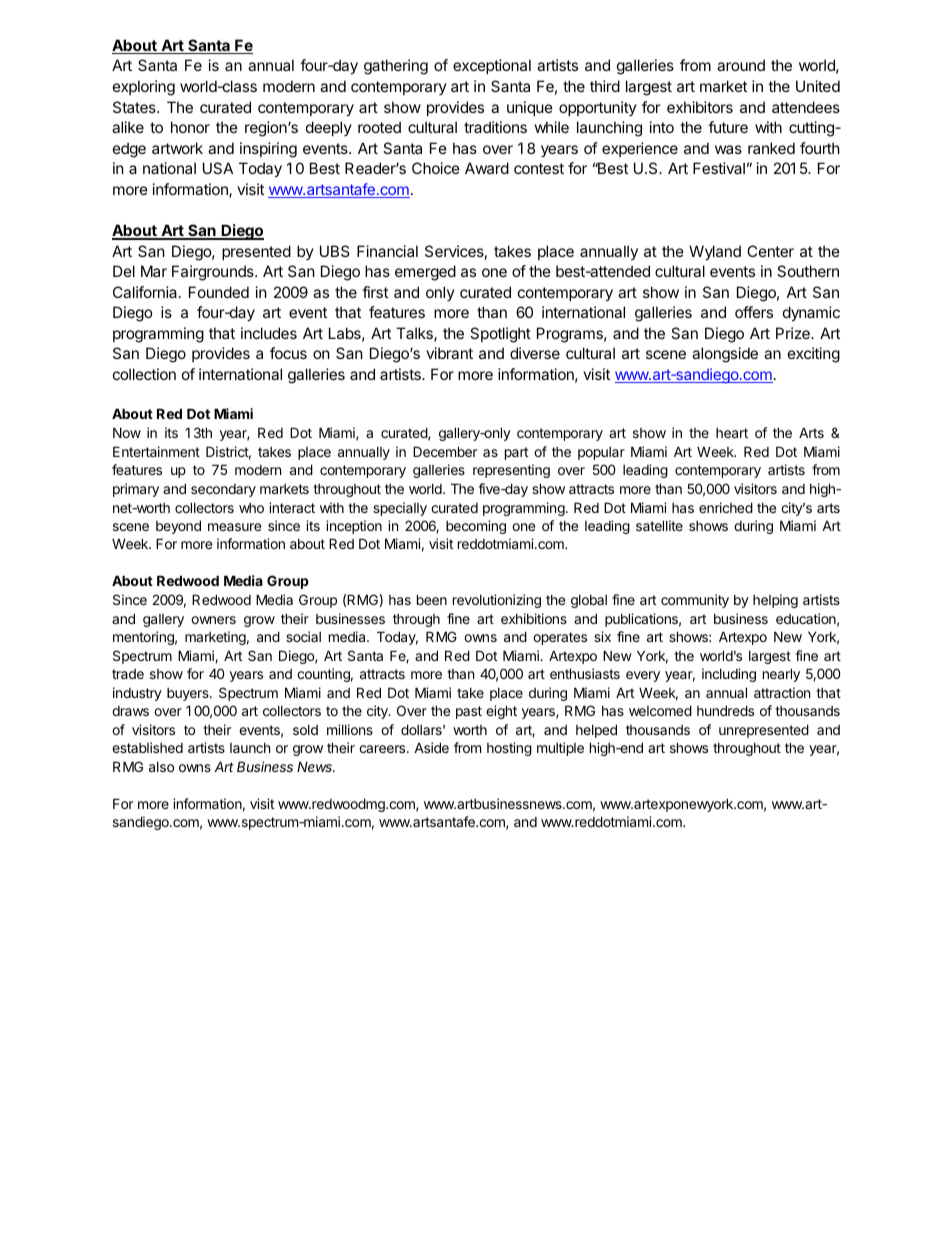 The width and height of the screenshot is (952, 1233). Describe the element at coordinates (725, 355) in the screenshot. I see `alongside` at that location.
